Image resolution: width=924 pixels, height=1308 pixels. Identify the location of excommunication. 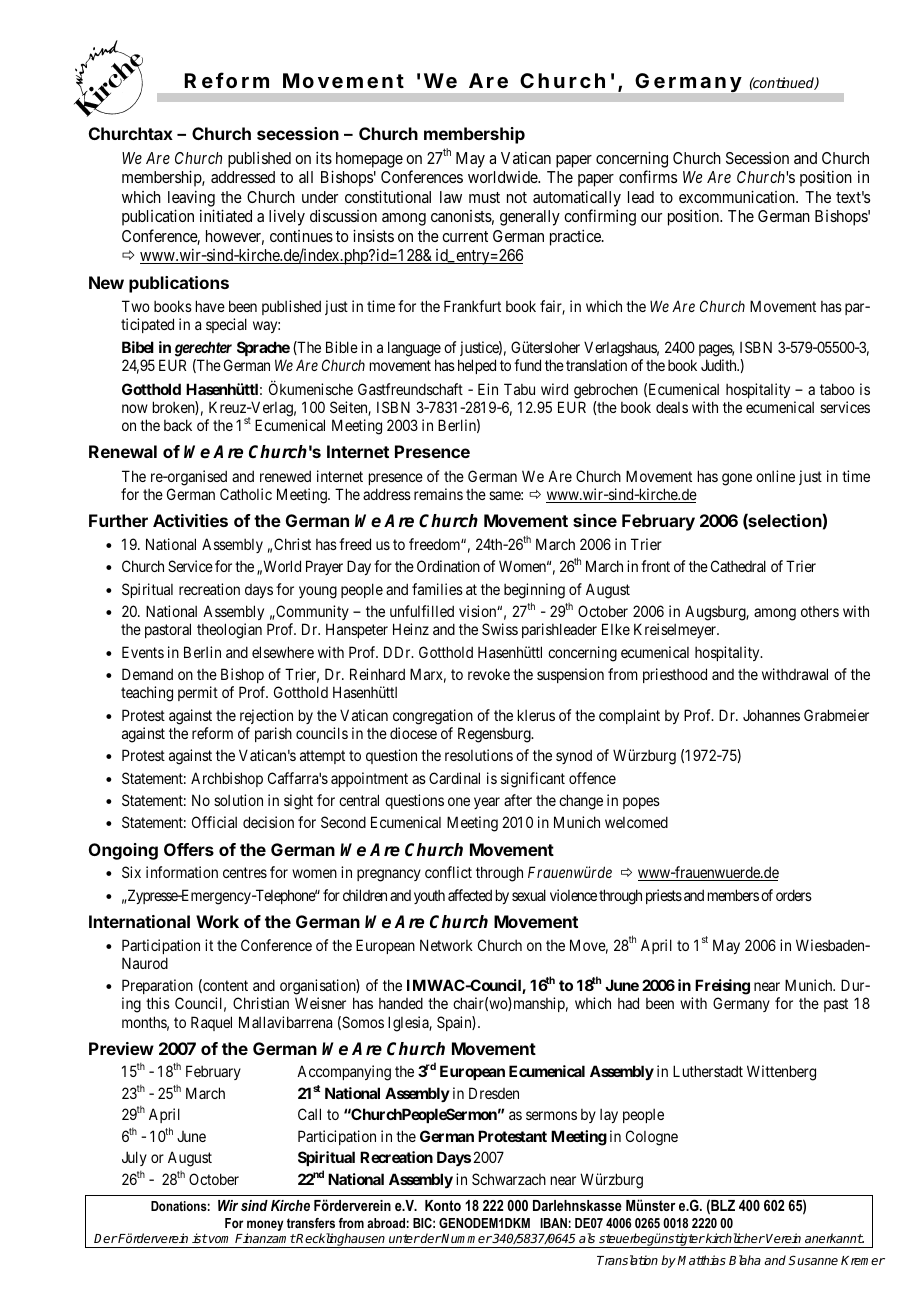
(738, 196).
